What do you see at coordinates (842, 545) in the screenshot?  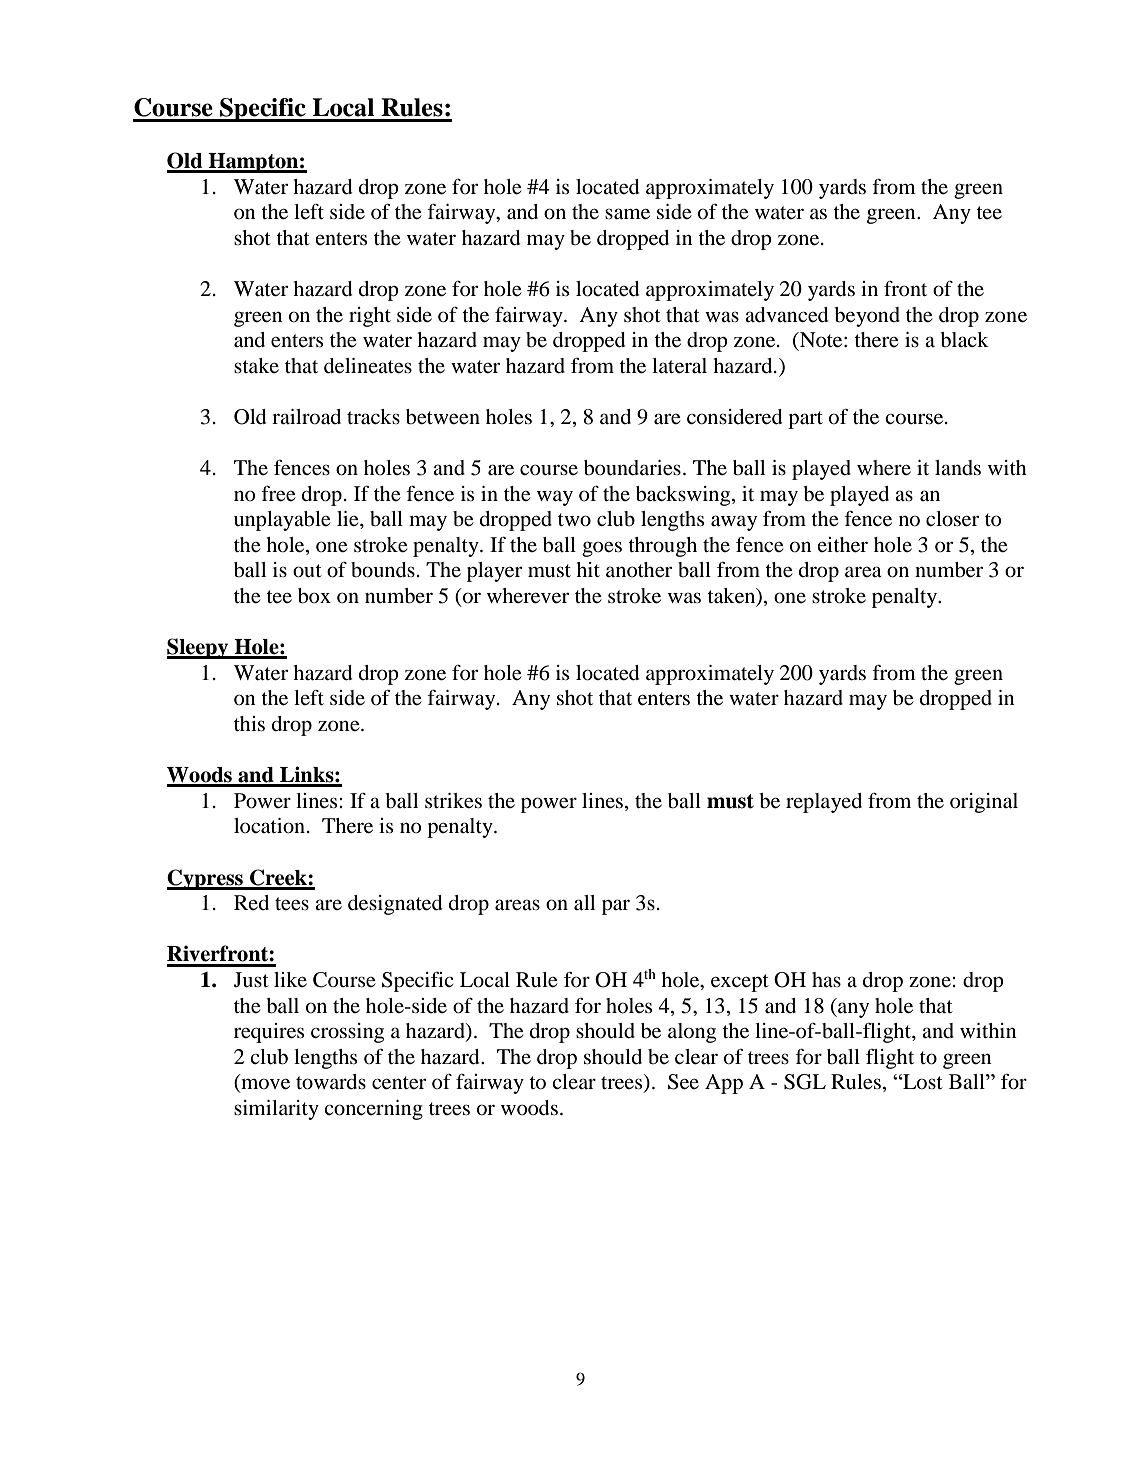 I see `either` at bounding box center [842, 545].
